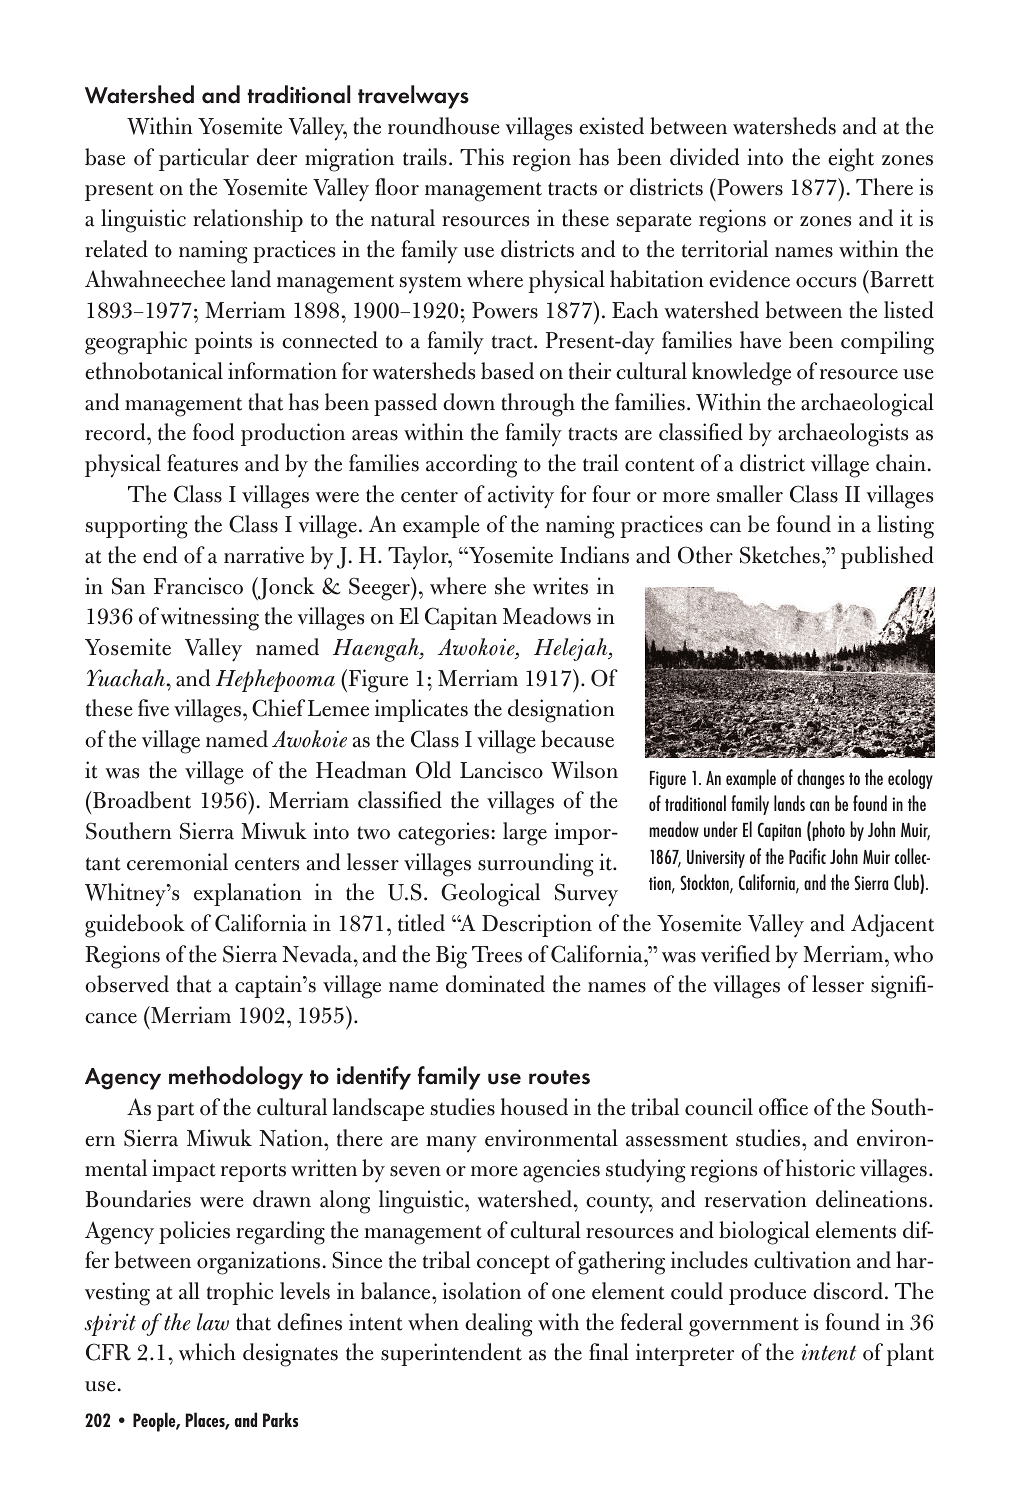 This screenshot has width=1019, height=1486. Describe the element at coordinates (584, 770) in the screenshot. I see `Wilson` at that location.
